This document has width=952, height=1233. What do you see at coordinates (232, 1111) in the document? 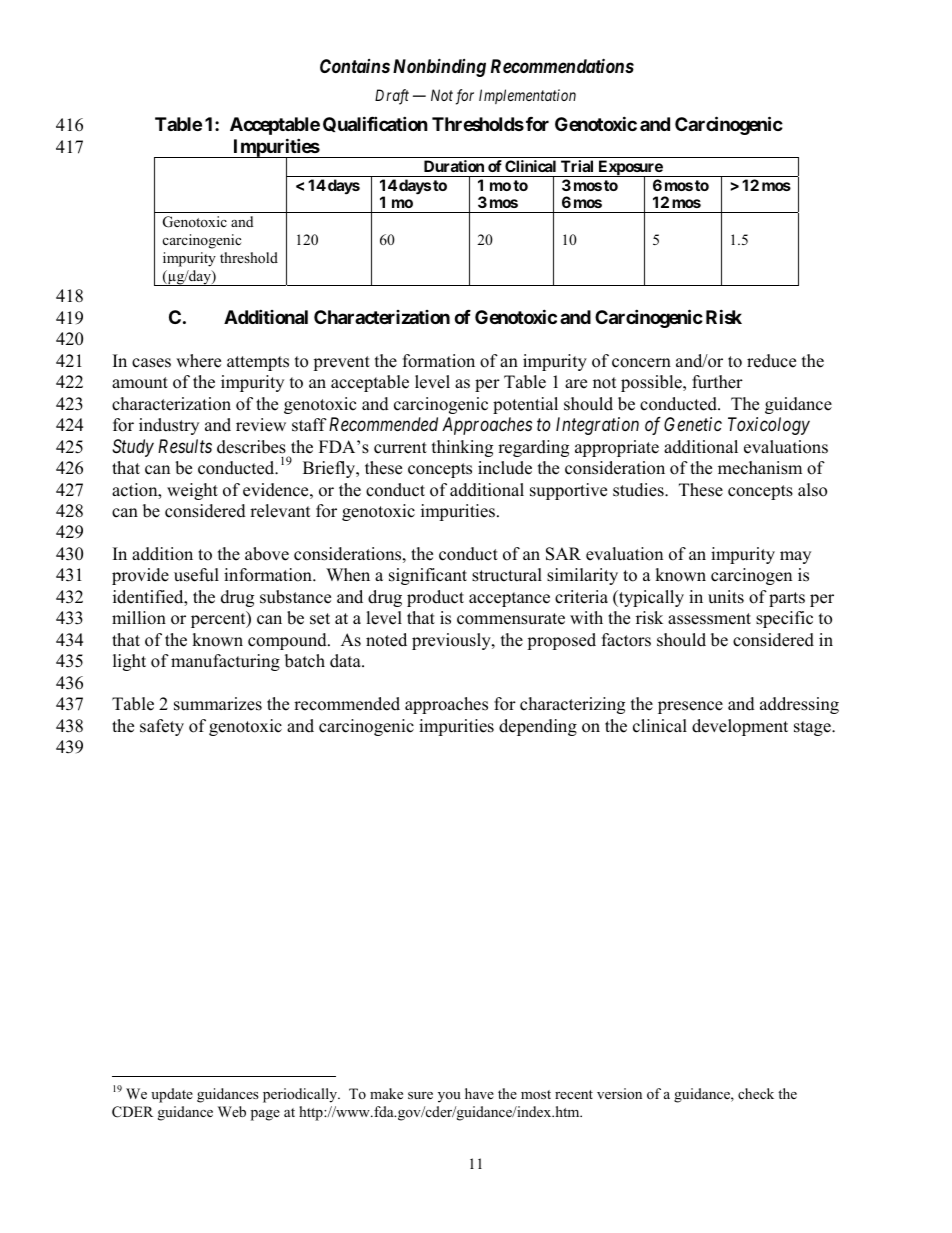
I see `Web` at bounding box center [232, 1111].
